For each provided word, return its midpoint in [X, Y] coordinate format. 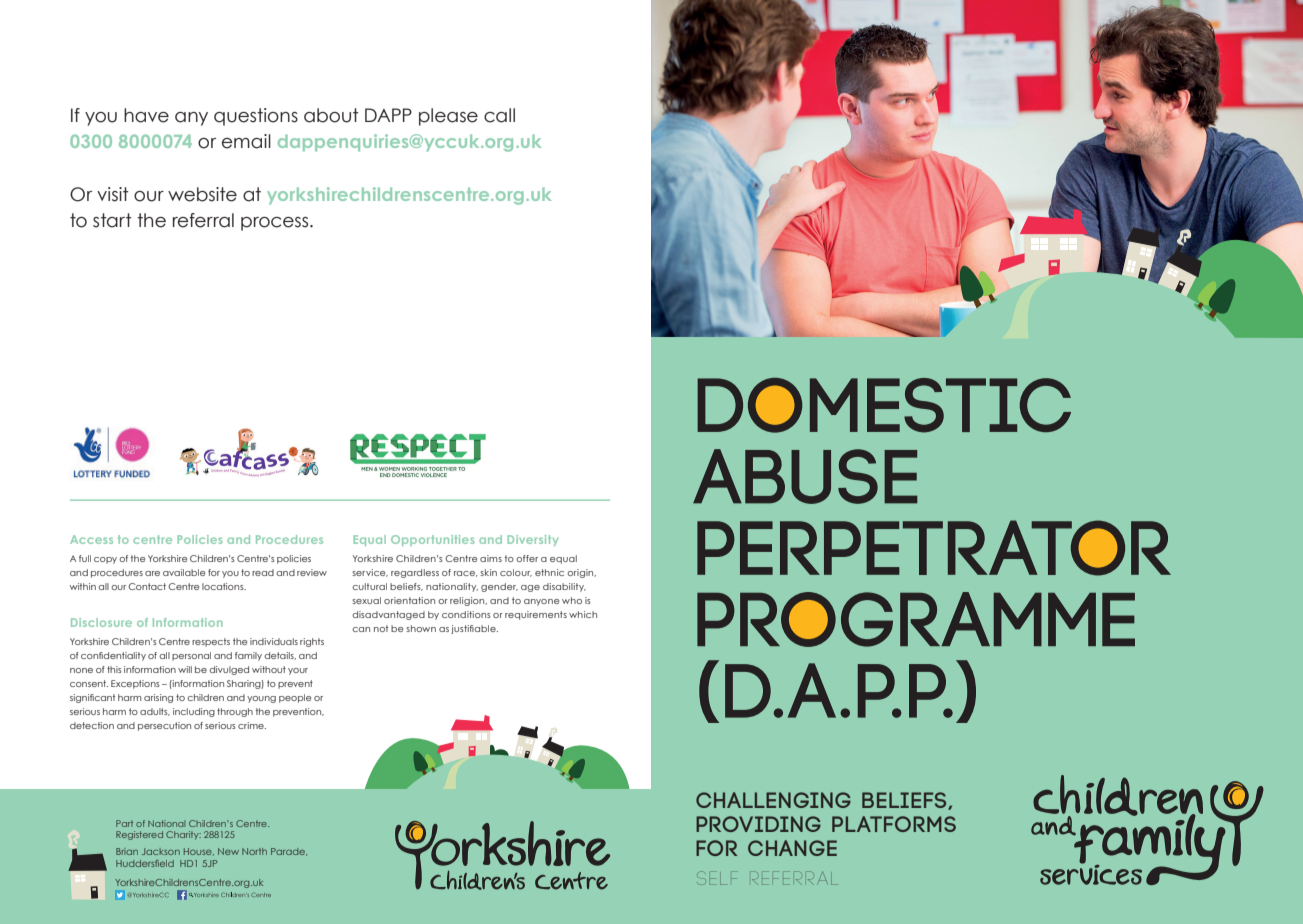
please [448, 117]
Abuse [805, 476]
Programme [916, 619]
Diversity [532, 540]
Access [91, 539]
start [112, 220]
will [185, 669]
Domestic [884, 405]
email [246, 141]
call [499, 115]
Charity [183, 835]
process [276, 224]
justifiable [474, 629]
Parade [289, 852]
